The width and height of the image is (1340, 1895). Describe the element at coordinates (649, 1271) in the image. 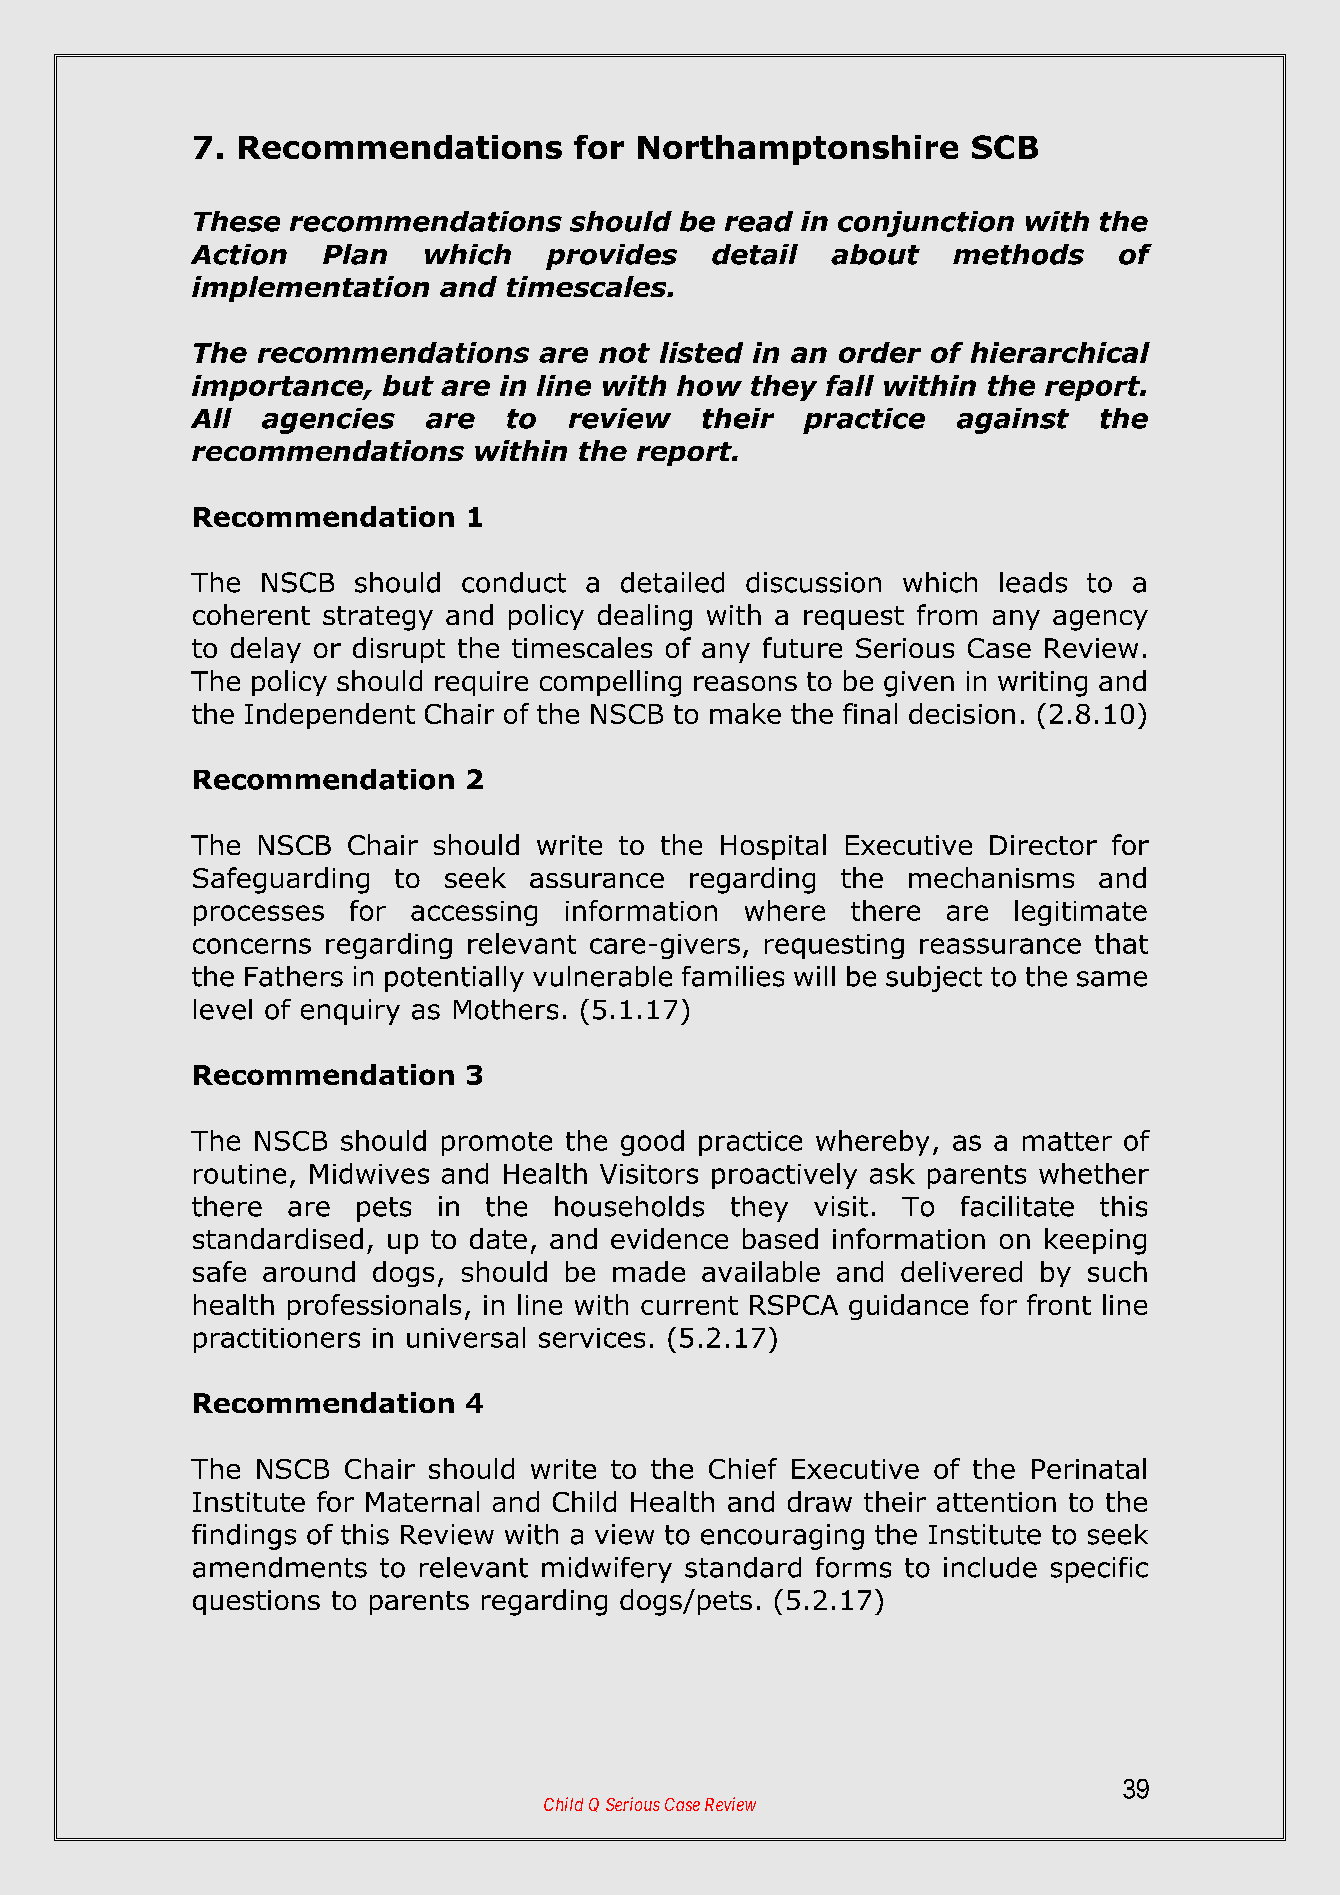

I see `made` at that location.
